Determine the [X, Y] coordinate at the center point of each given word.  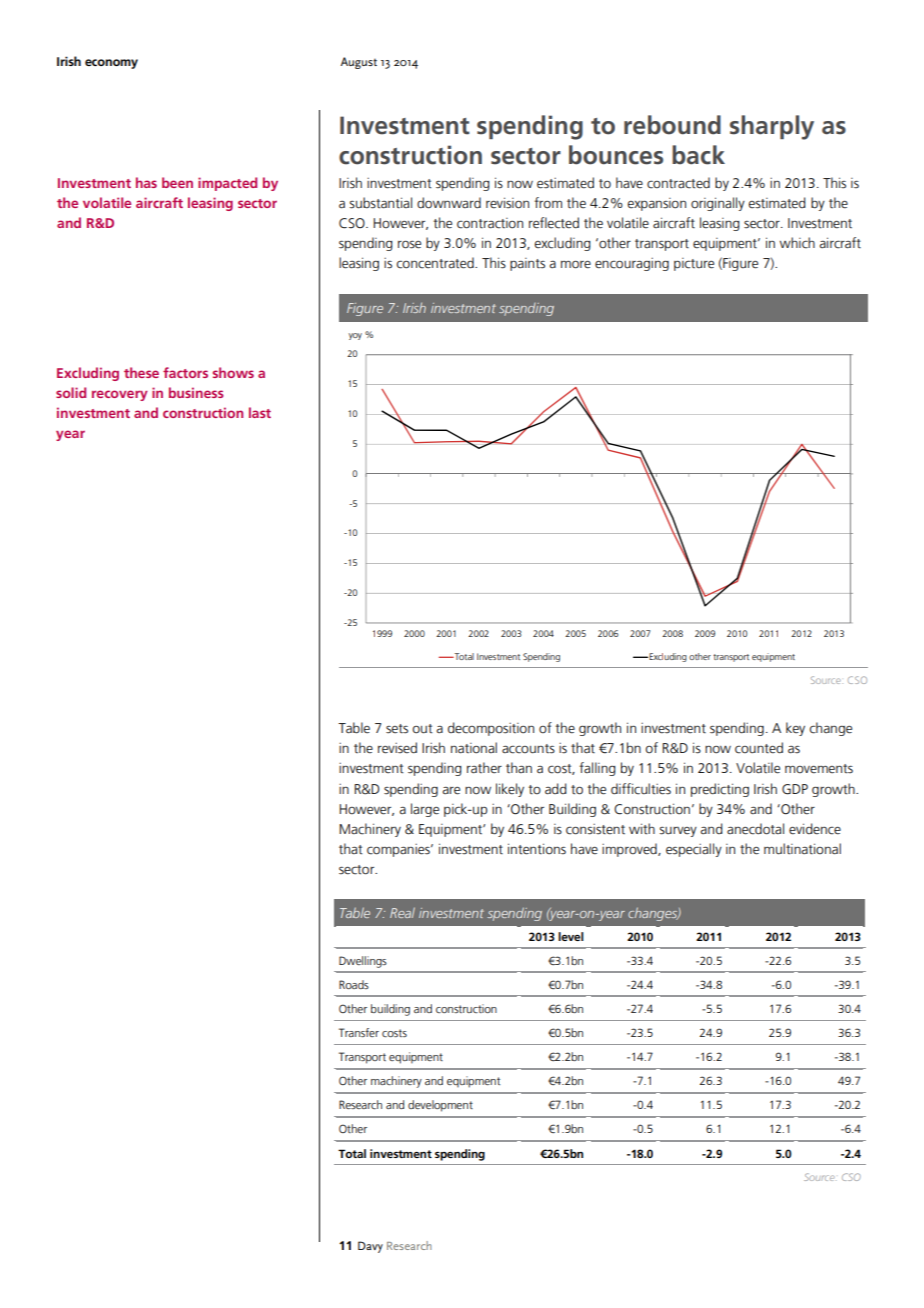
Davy [370, 1247]
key [795, 729]
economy [111, 64]
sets [397, 729]
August [359, 63]
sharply [772, 127]
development [440, 1106]
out [422, 729]
